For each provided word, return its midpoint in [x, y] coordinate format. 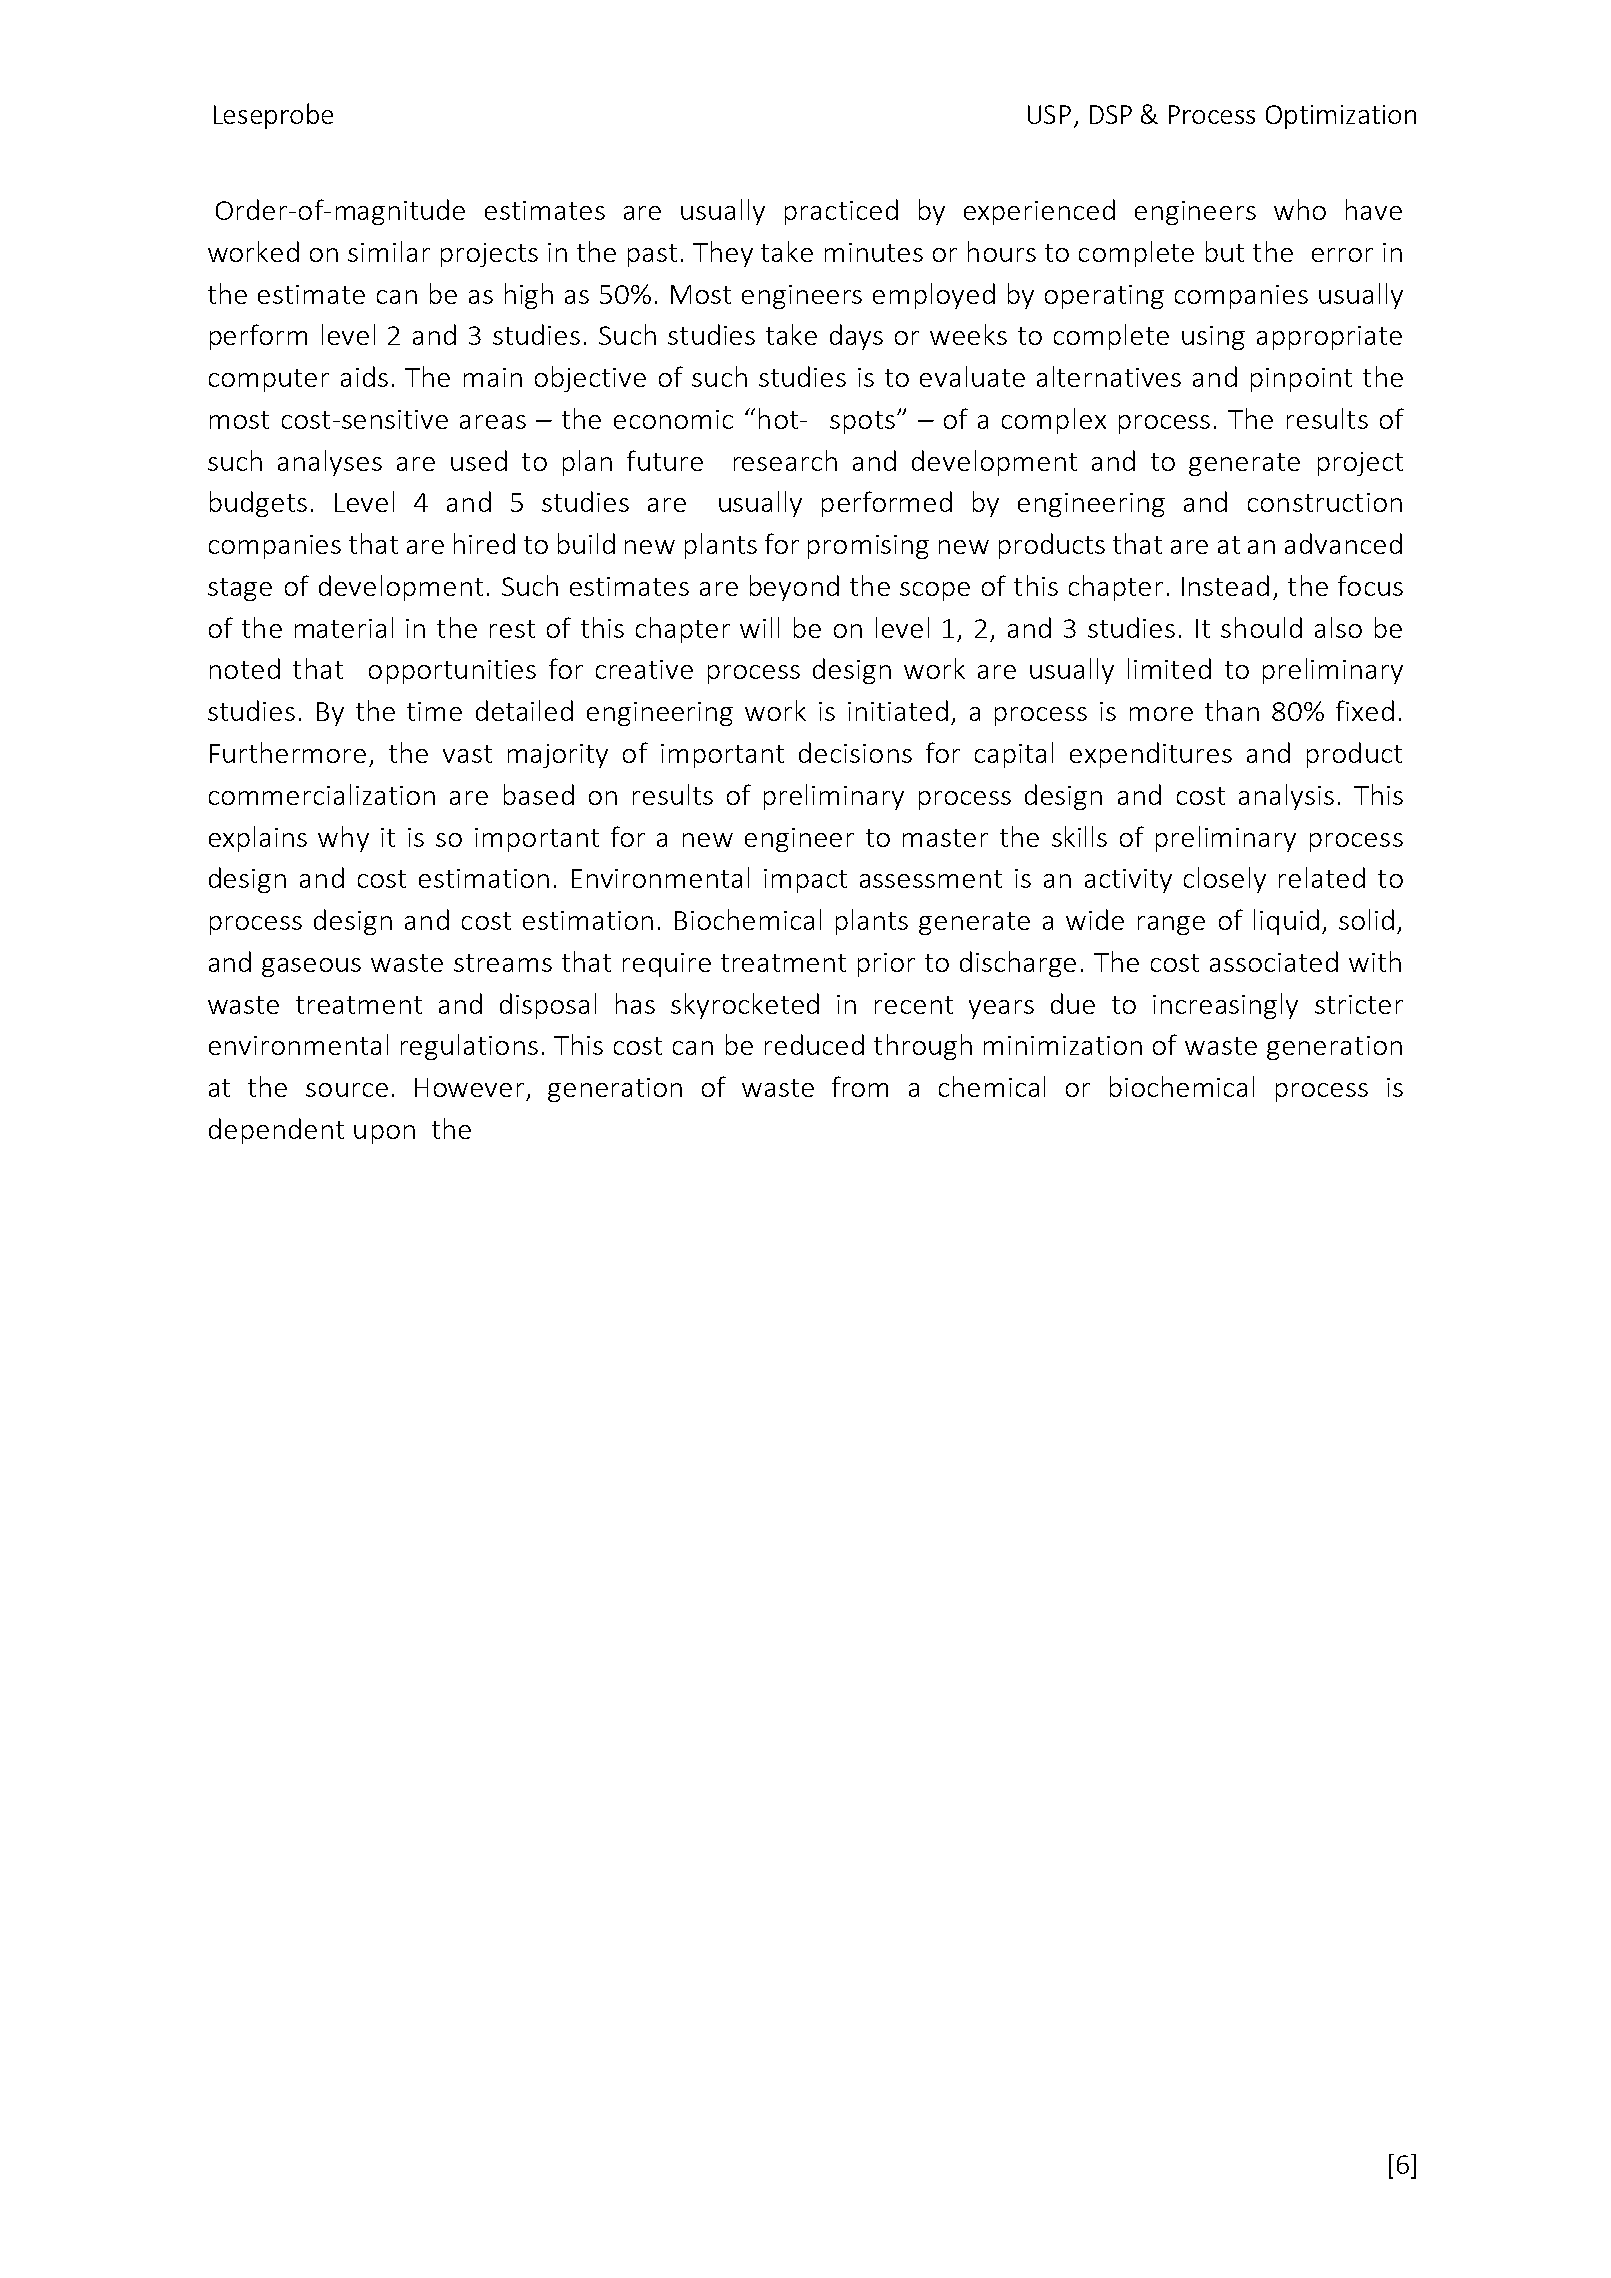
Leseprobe [273, 116]
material [344, 627]
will [759, 627]
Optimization [1341, 117]
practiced [841, 212]
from [860, 1086]
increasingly [1225, 1006]
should [1261, 627]
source [347, 1090]
